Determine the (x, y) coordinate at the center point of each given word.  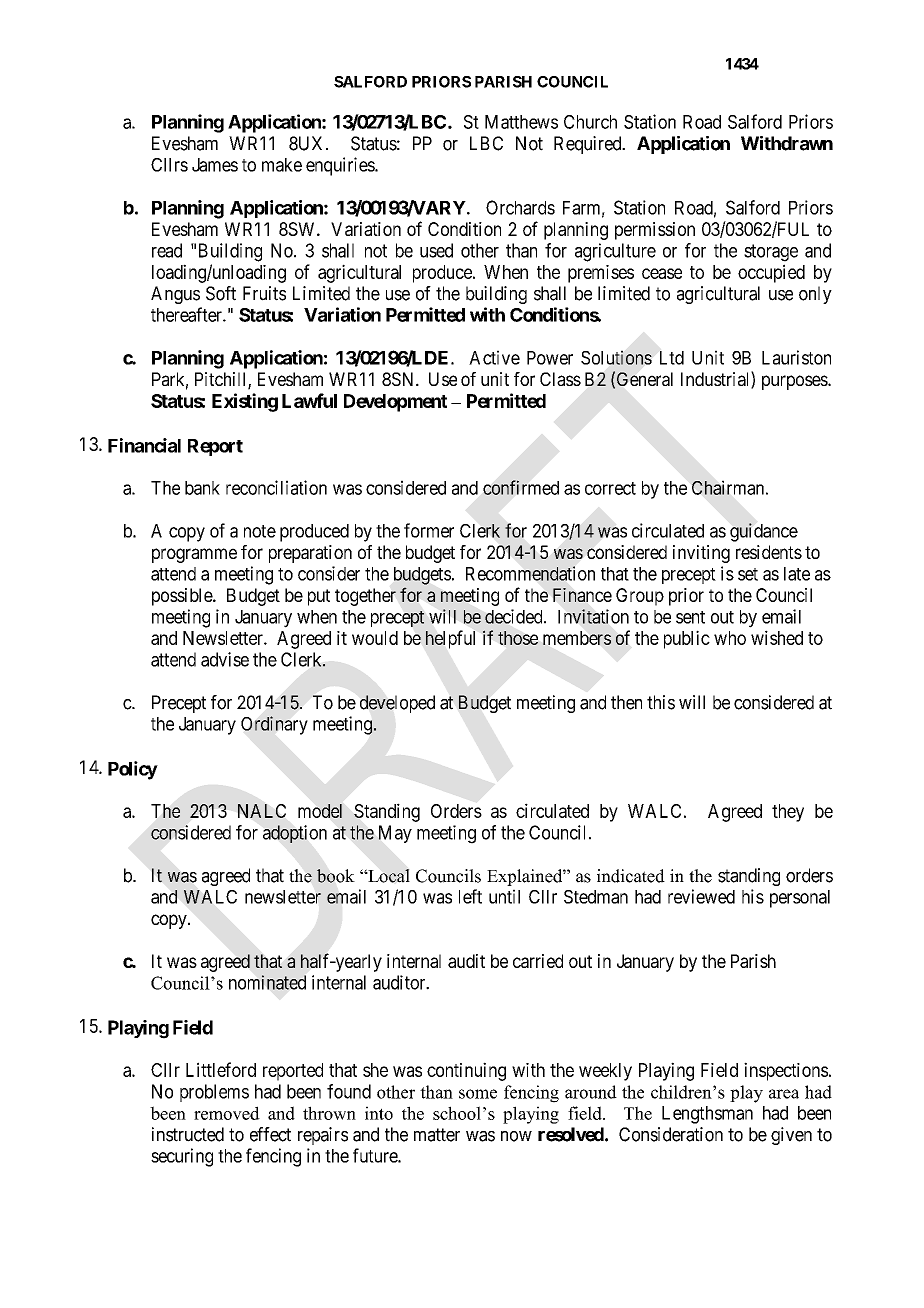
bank (202, 488)
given (791, 1136)
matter (437, 1135)
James (215, 165)
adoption (295, 834)
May (395, 834)
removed (227, 1113)
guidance (764, 532)
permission (655, 231)
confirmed (521, 487)
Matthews (521, 122)
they (788, 813)
